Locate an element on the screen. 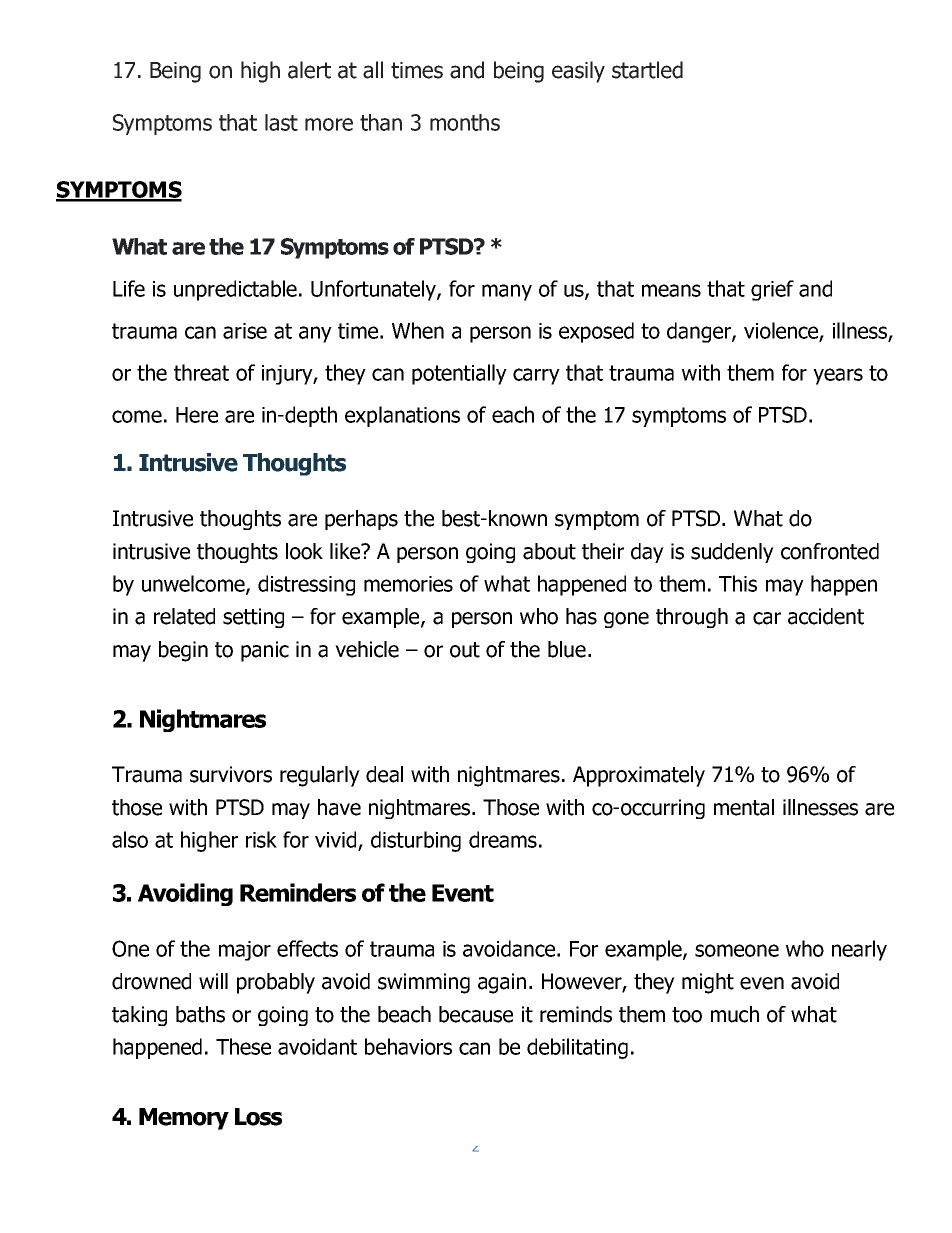  startled is located at coordinates (647, 70).
